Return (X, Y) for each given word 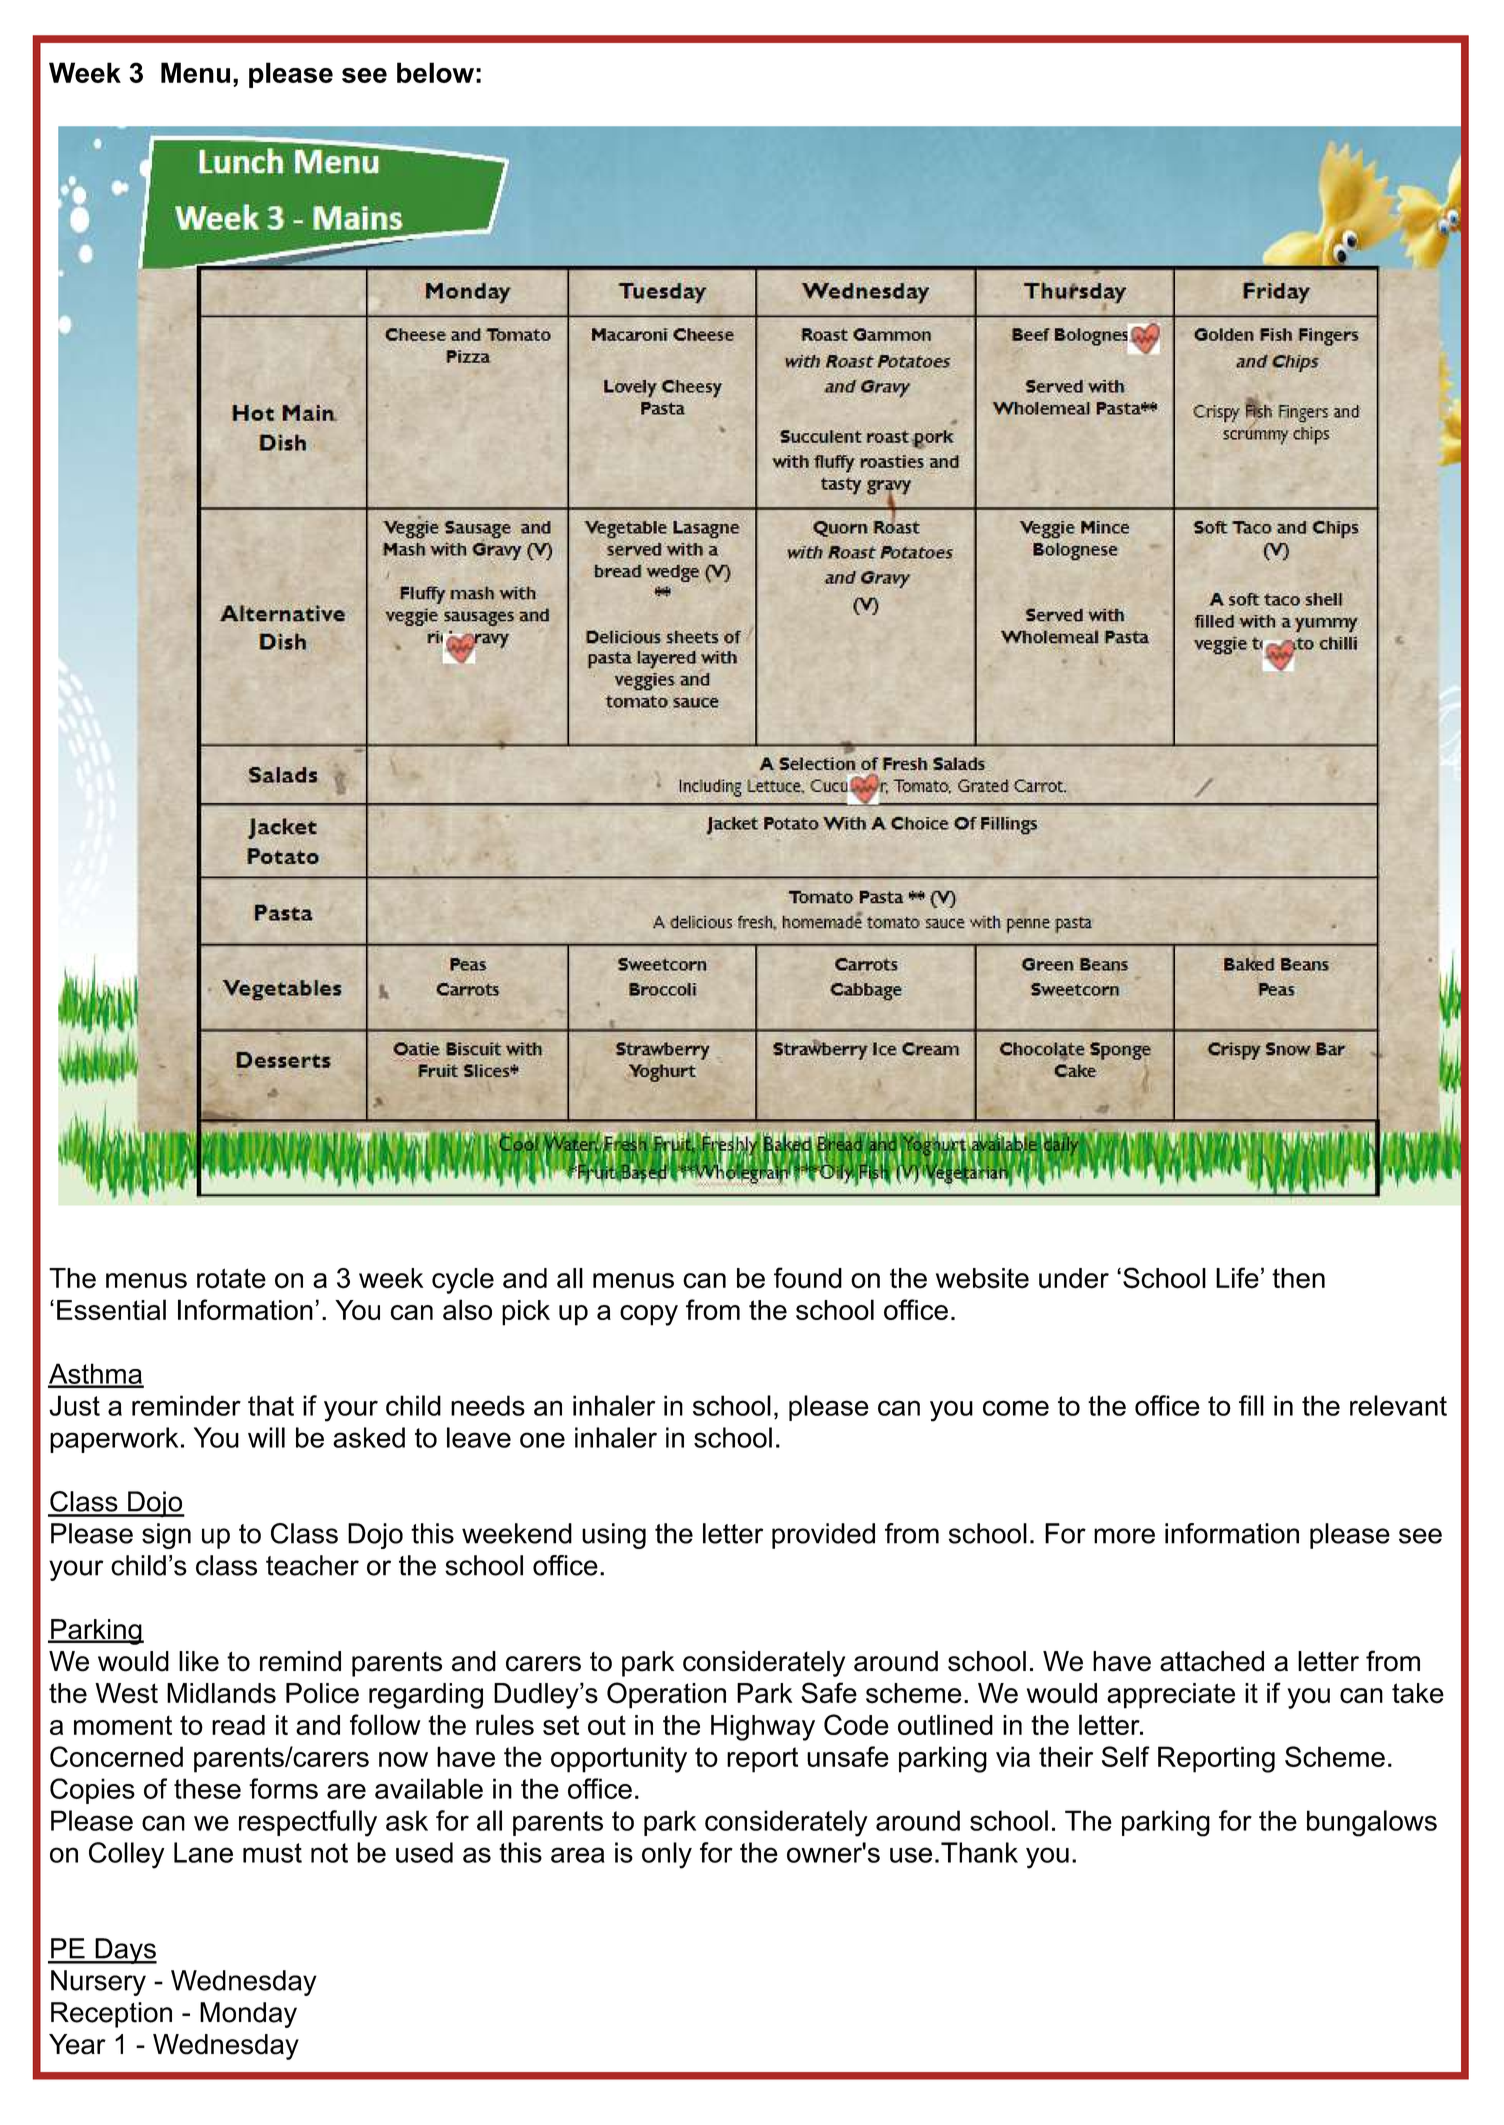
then (1298, 1278)
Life (1237, 1278)
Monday (248, 2015)
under (1074, 1278)
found (808, 1278)
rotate (231, 1278)
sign (166, 1536)
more (1124, 1536)
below (435, 72)
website (982, 1278)
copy (649, 1315)
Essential (111, 1309)
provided (823, 1536)
